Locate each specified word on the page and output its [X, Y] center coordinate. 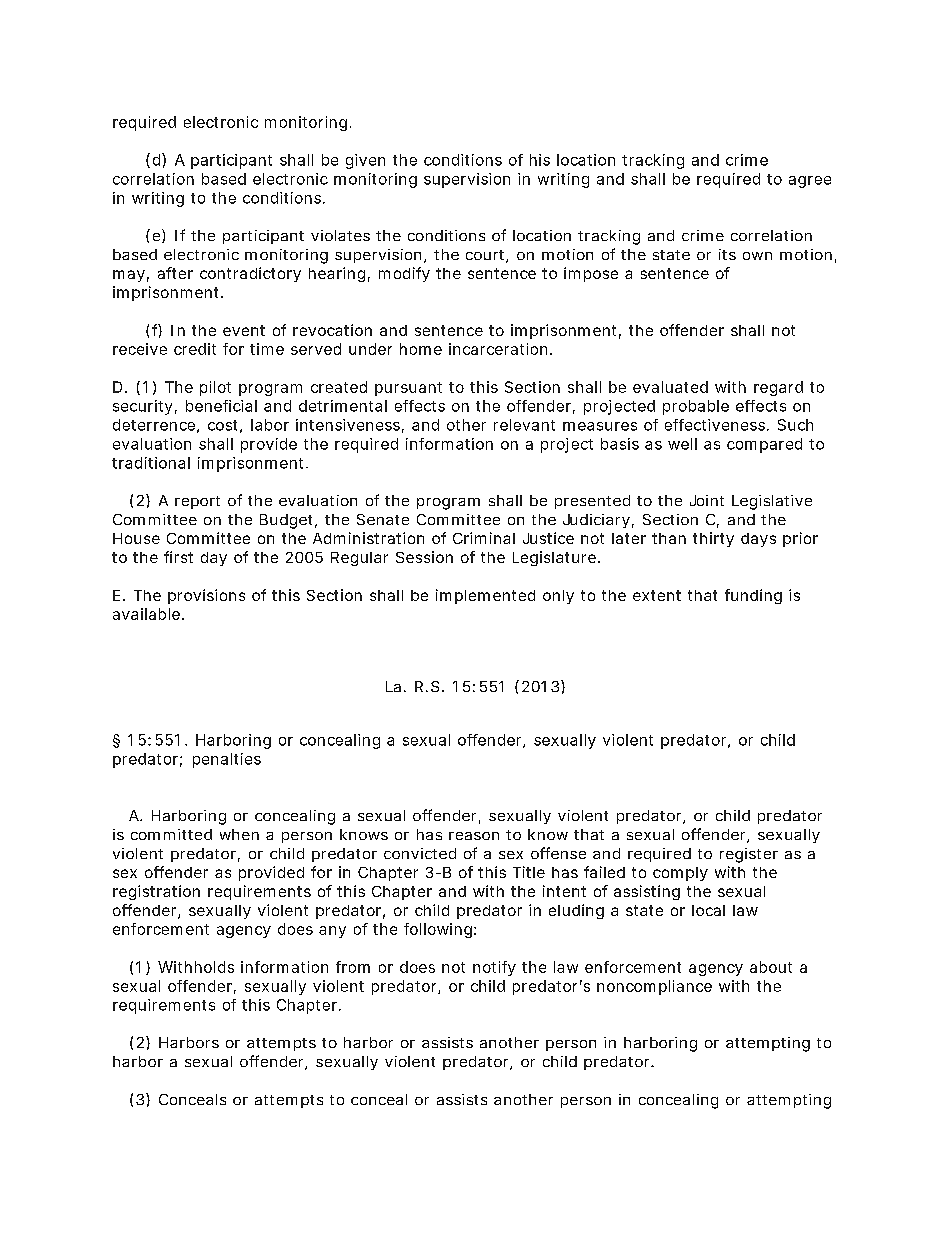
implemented [485, 596]
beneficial [221, 406]
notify [494, 968]
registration [156, 892]
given [365, 161]
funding [753, 596]
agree [810, 182]
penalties [227, 760]
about [771, 967]
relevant [524, 425]
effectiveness [716, 425]
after [175, 273]
